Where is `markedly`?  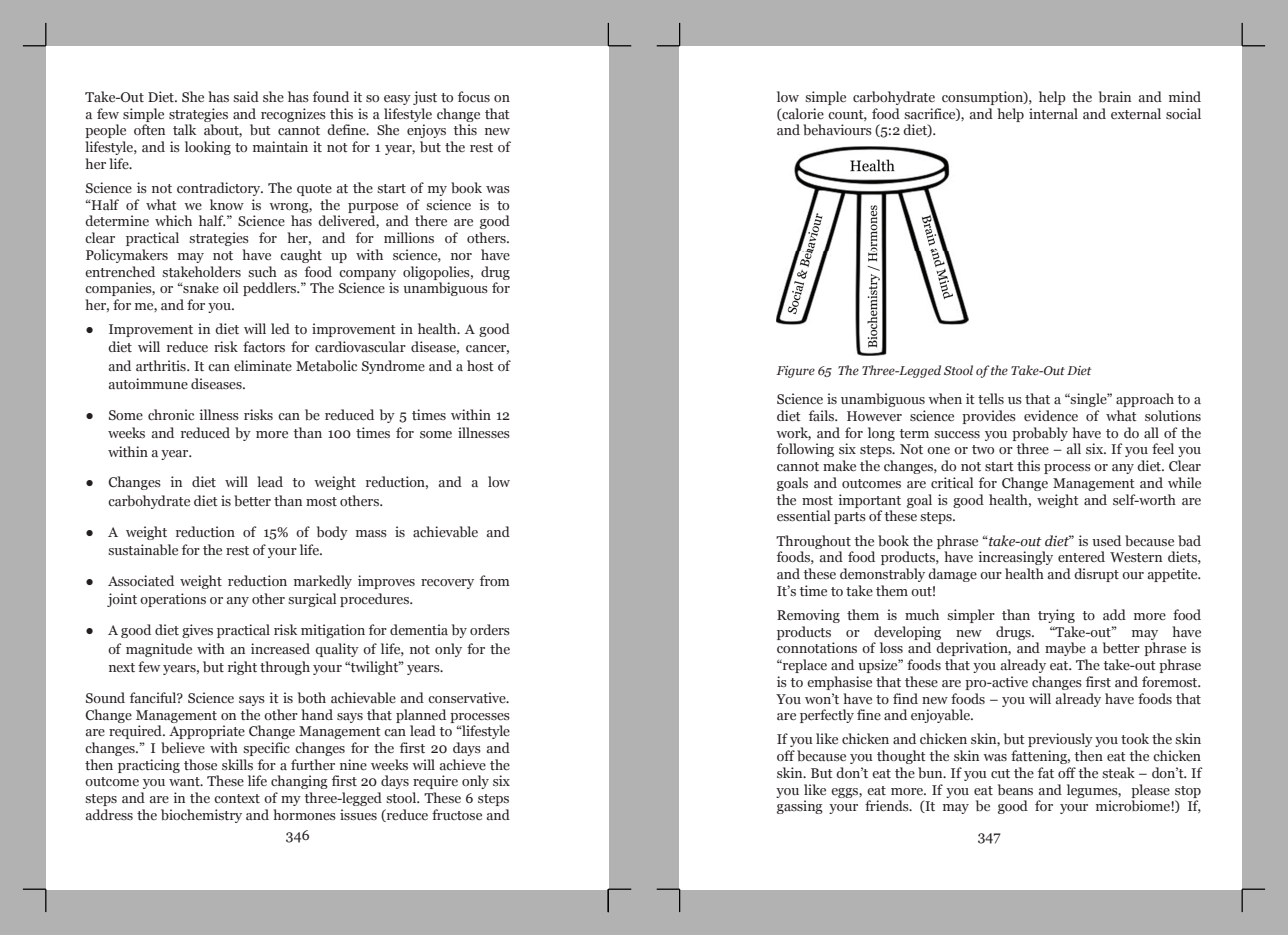 markedly is located at coordinates (323, 582).
